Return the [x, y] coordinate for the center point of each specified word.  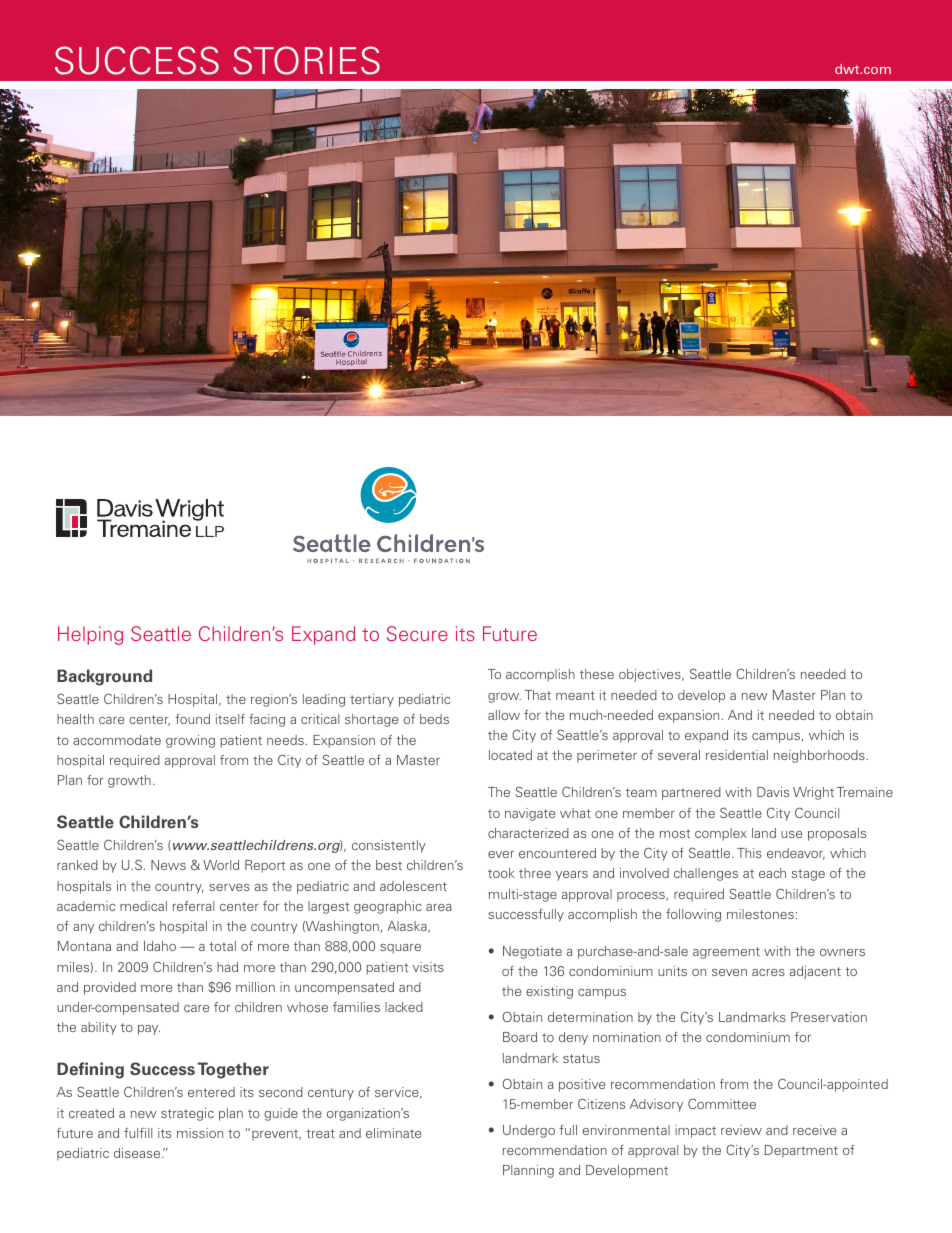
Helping [90, 635]
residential [737, 755]
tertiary [372, 700]
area [438, 907]
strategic [187, 1114]
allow [504, 715]
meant [575, 695]
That [538, 695]
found [192, 719]
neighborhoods [820, 756]
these [597, 674]
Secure [417, 633]
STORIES [306, 60]
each [772, 873]
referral [193, 906]
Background [104, 677]
